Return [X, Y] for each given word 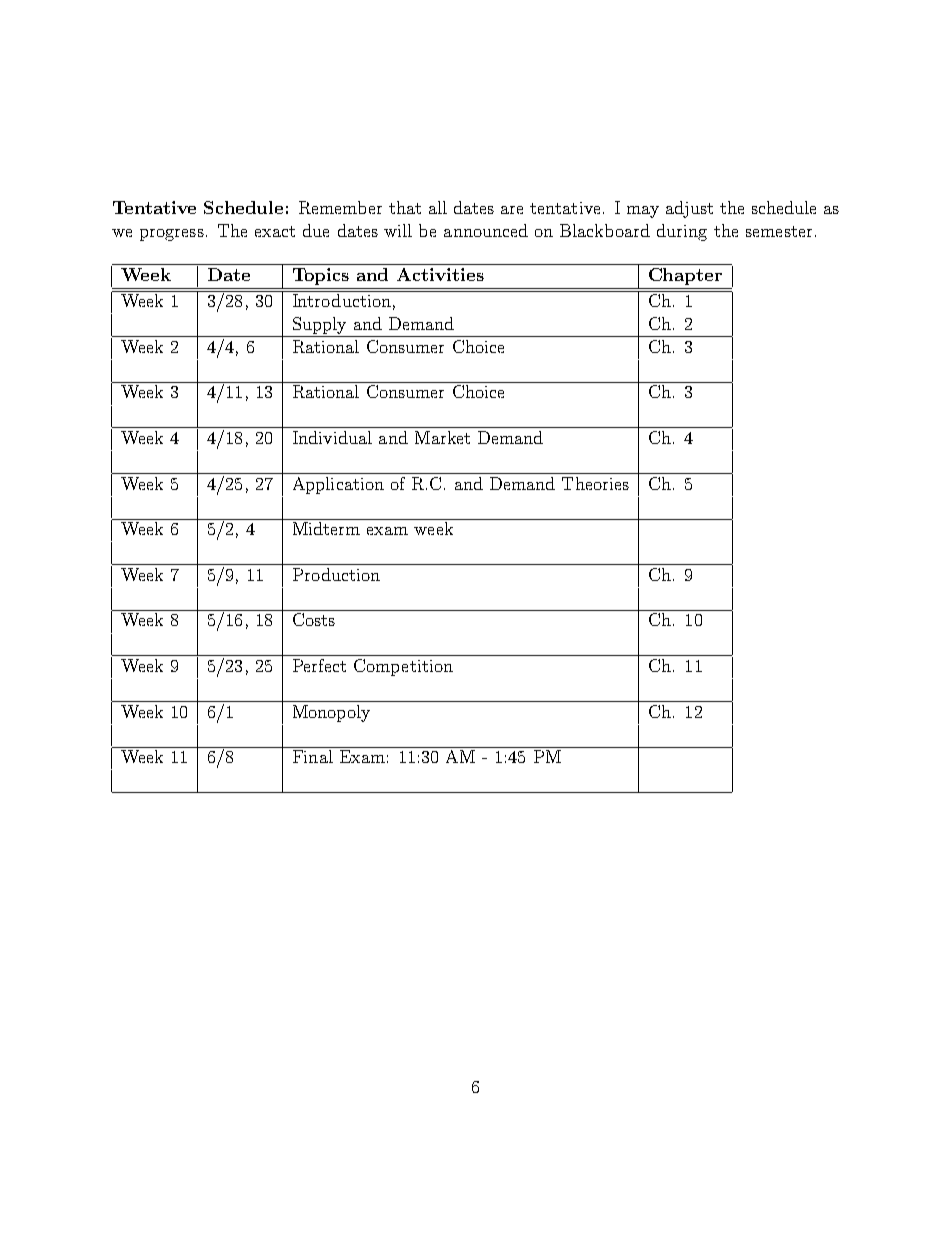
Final [313, 756]
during [682, 232]
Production [336, 574]
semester [779, 231]
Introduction [342, 300]
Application [338, 485]
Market [442, 437]
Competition [403, 667]
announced [486, 230]
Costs [314, 619]
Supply [319, 325]
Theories [595, 483]
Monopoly [331, 713]
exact [275, 231]
